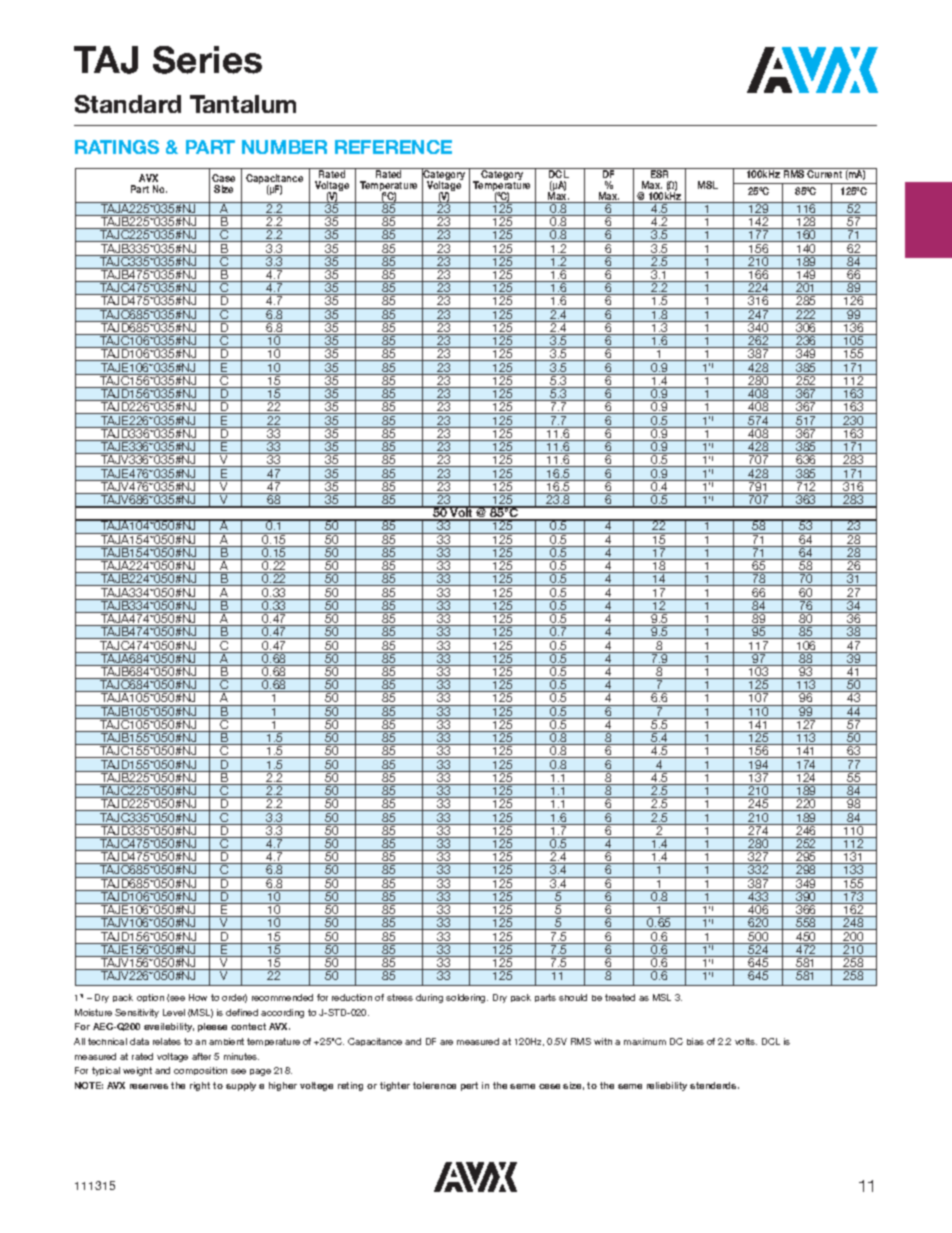 Image resolution: width=952 pixels, height=1233 pixels. Describe the element at coordinates (825, 173) in the page. I see `Current` at that location.
